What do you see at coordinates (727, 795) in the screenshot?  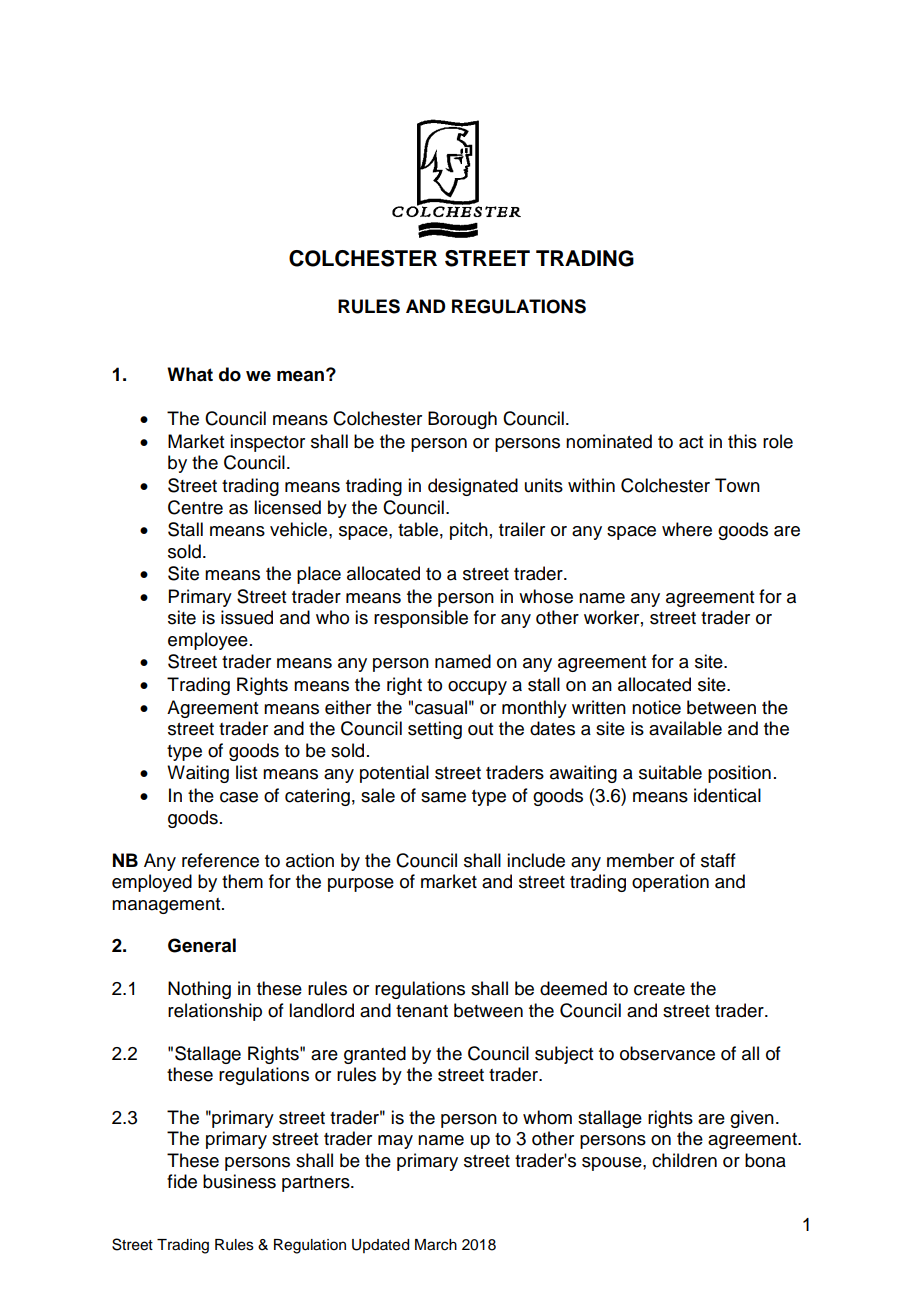 I see `identical` at bounding box center [727, 795].
